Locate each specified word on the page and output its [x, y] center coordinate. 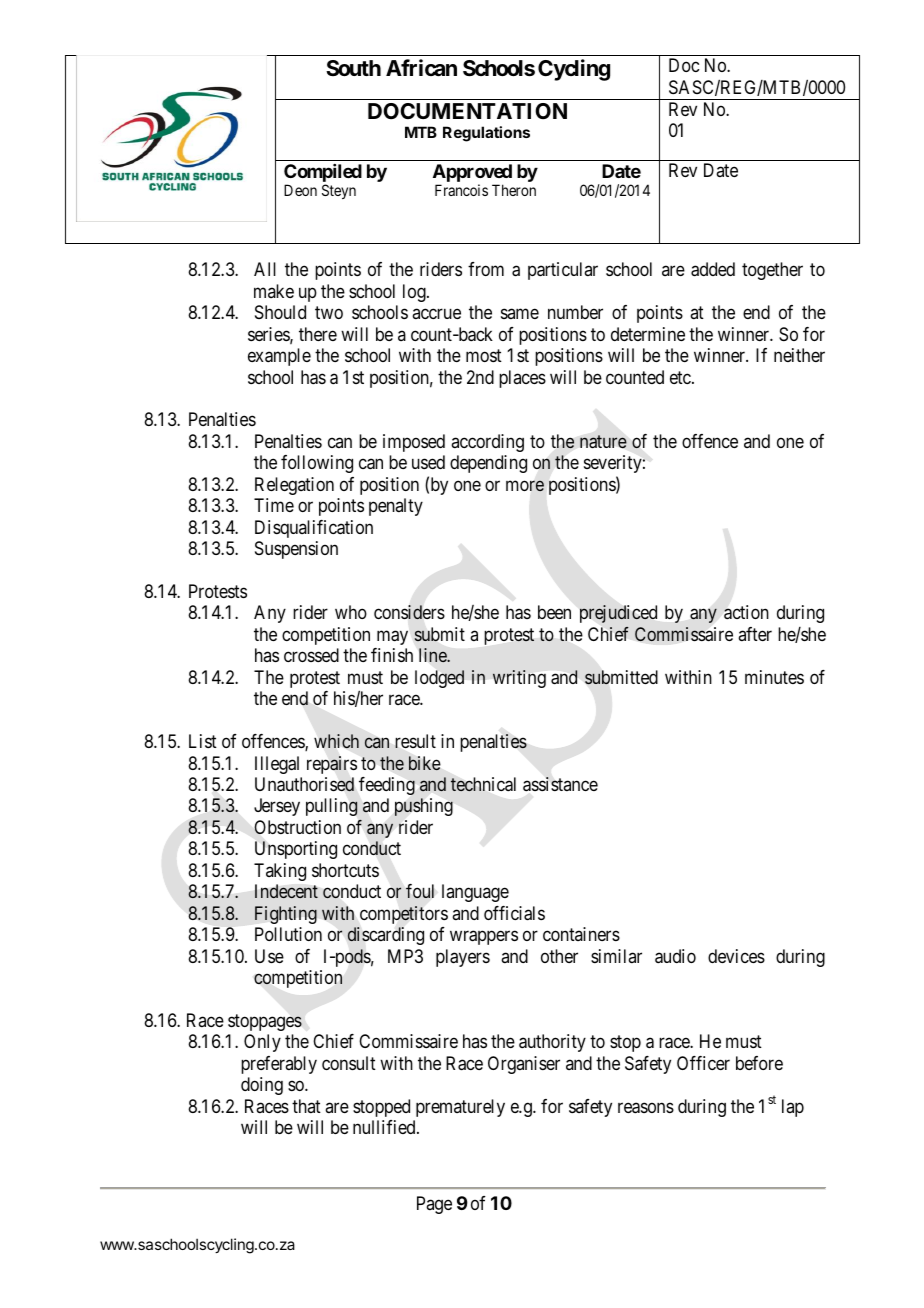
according [487, 443]
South [353, 68]
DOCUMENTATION [467, 111]
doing [262, 1086]
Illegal [277, 765]
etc [681, 377]
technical [483, 784]
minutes [774, 677]
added [713, 269]
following [317, 464]
